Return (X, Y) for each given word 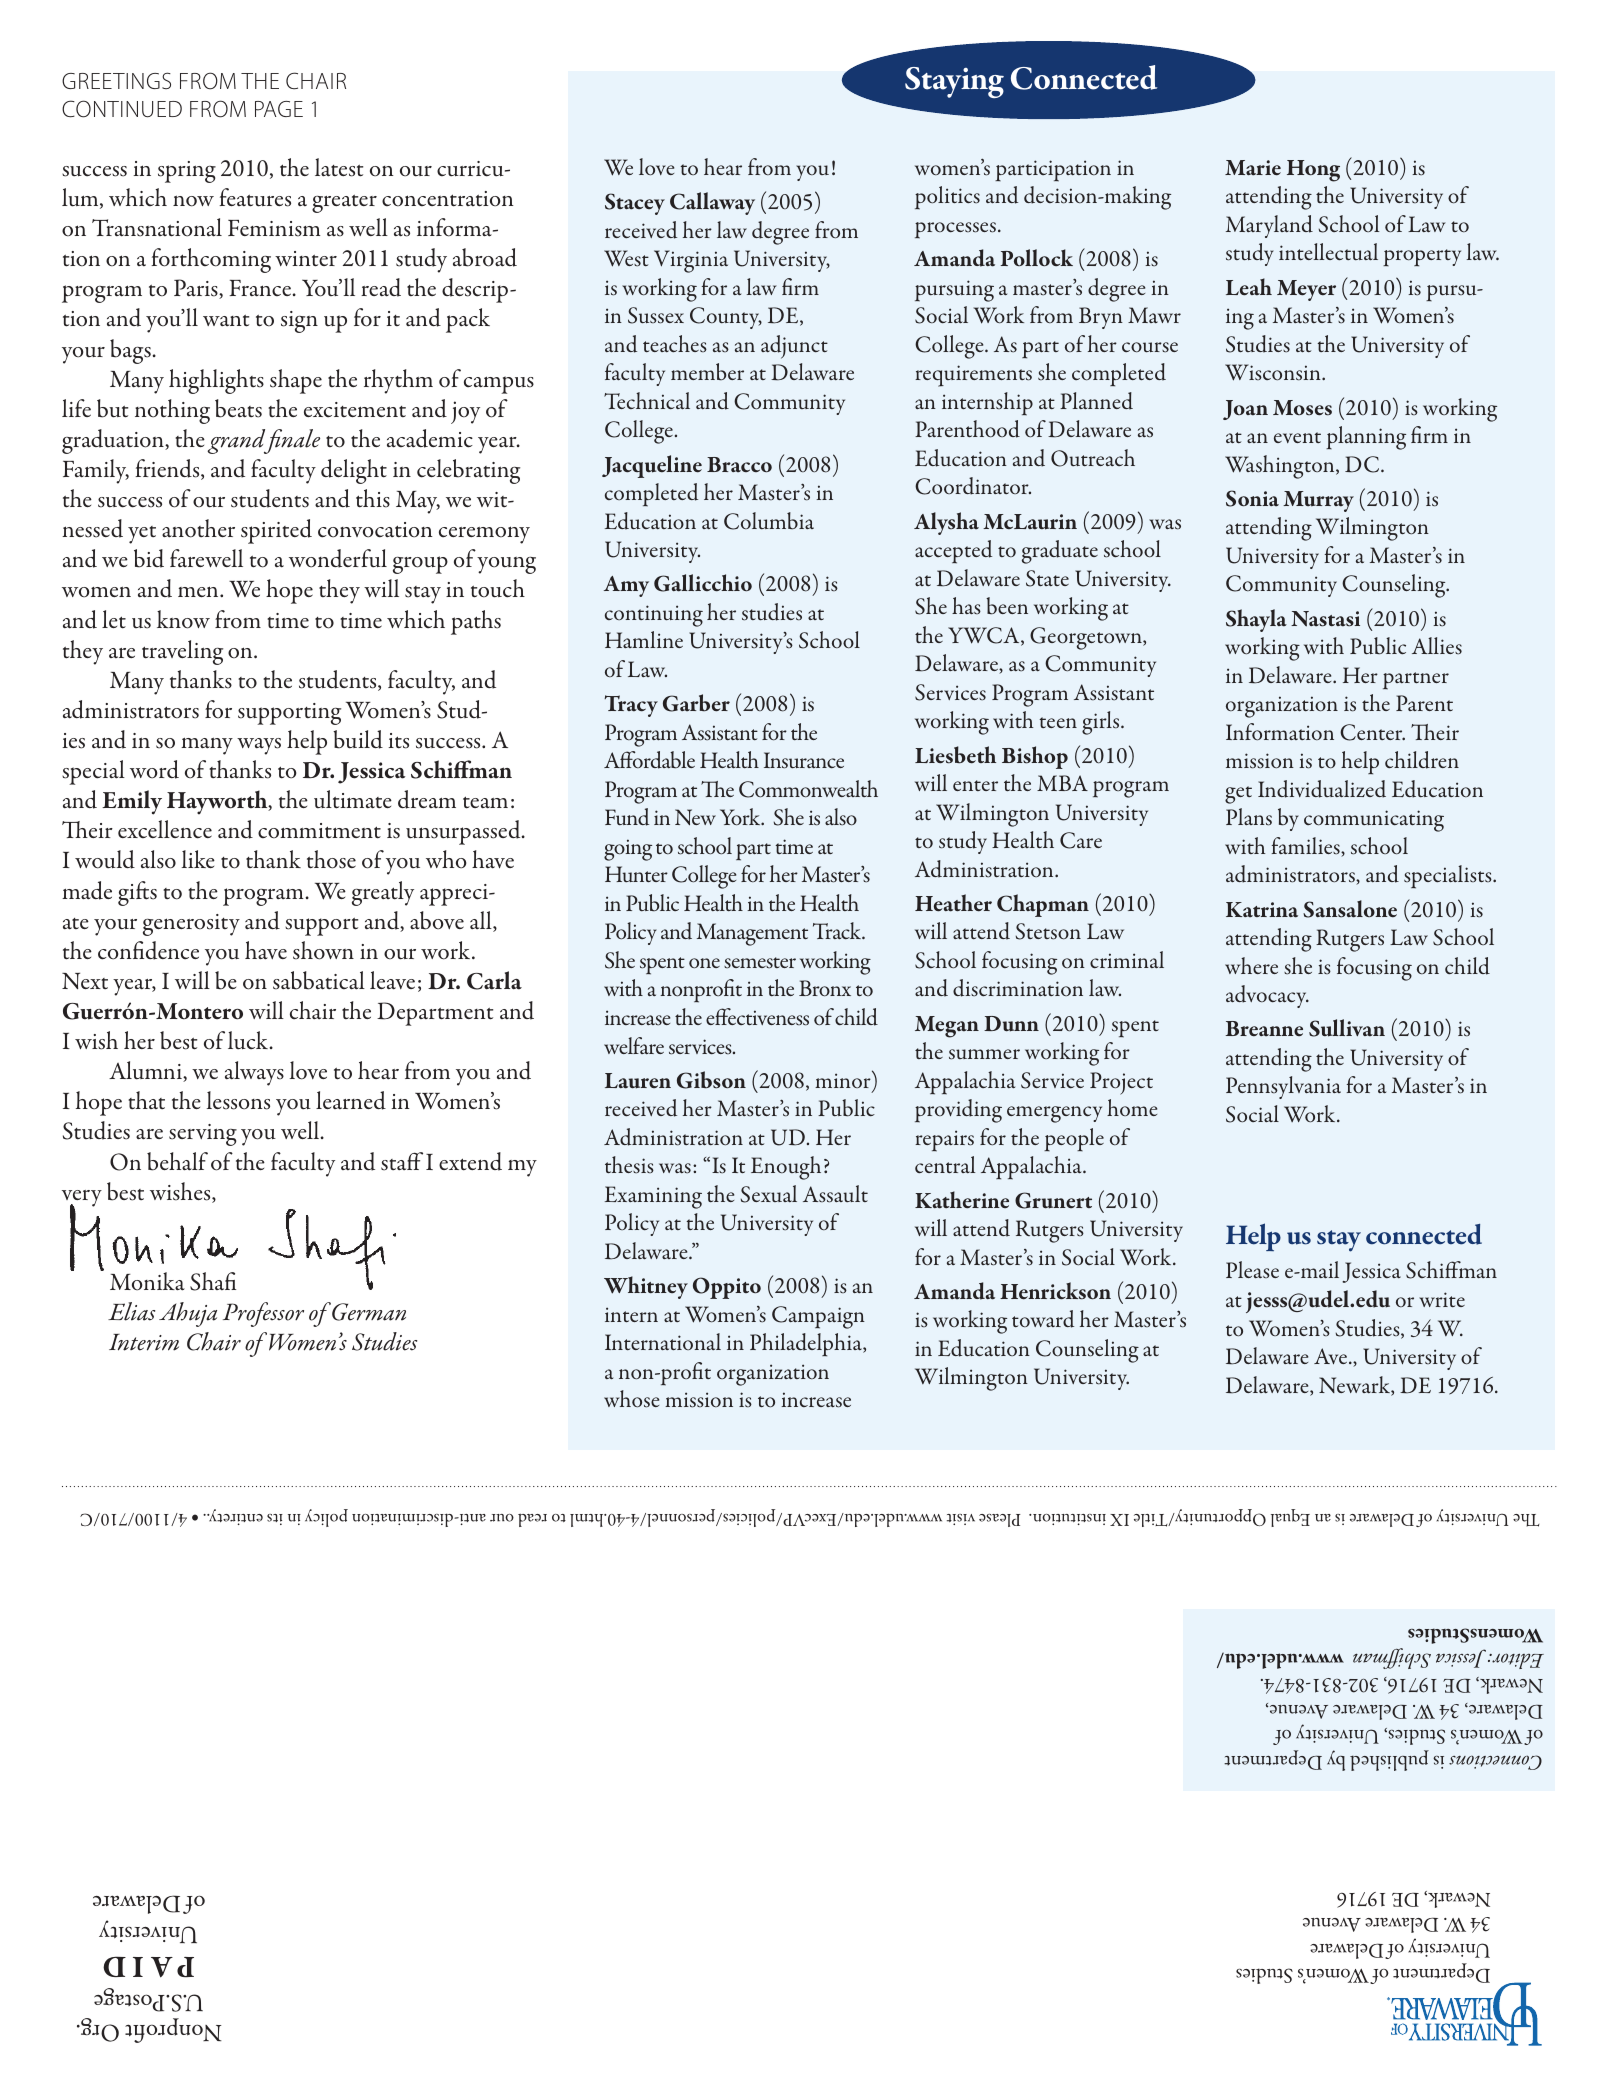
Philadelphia (807, 1345)
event (1297, 437)
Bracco (739, 465)
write (1442, 1299)
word (154, 769)
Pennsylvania (1283, 1087)
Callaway (712, 203)
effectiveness (757, 1017)
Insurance (804, 760)
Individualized (1322, 789)
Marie (1253, 168)
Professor (263, 1314)
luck (249, 1040)
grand (237, 441)
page (279, 109)
